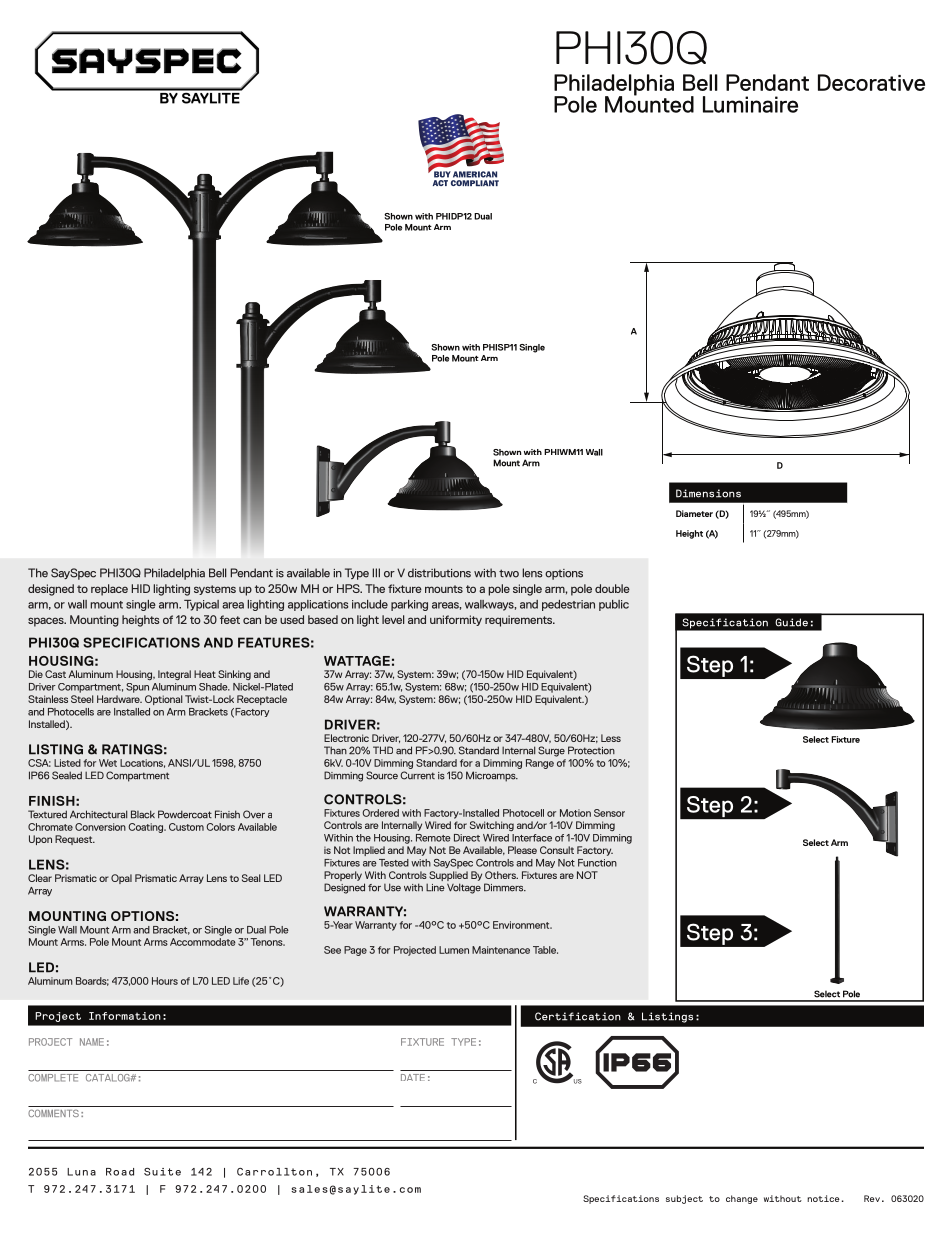 Image resolution: width=952 pixels, height=1233 pixels. Describe the element at coordinates (750, 104) in the page. I see `Luminaire` at that location.
